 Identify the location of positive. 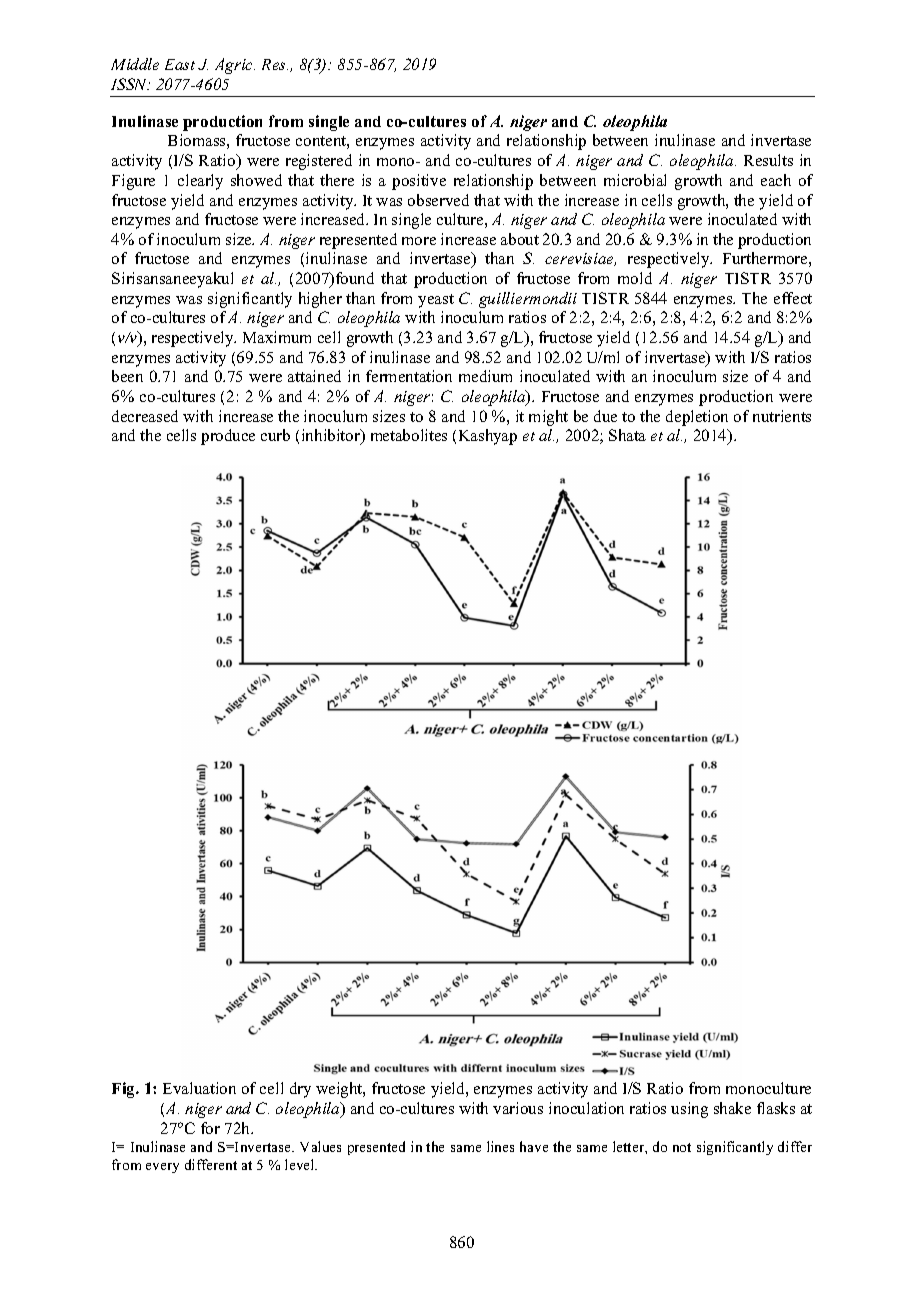
(419, 182).
